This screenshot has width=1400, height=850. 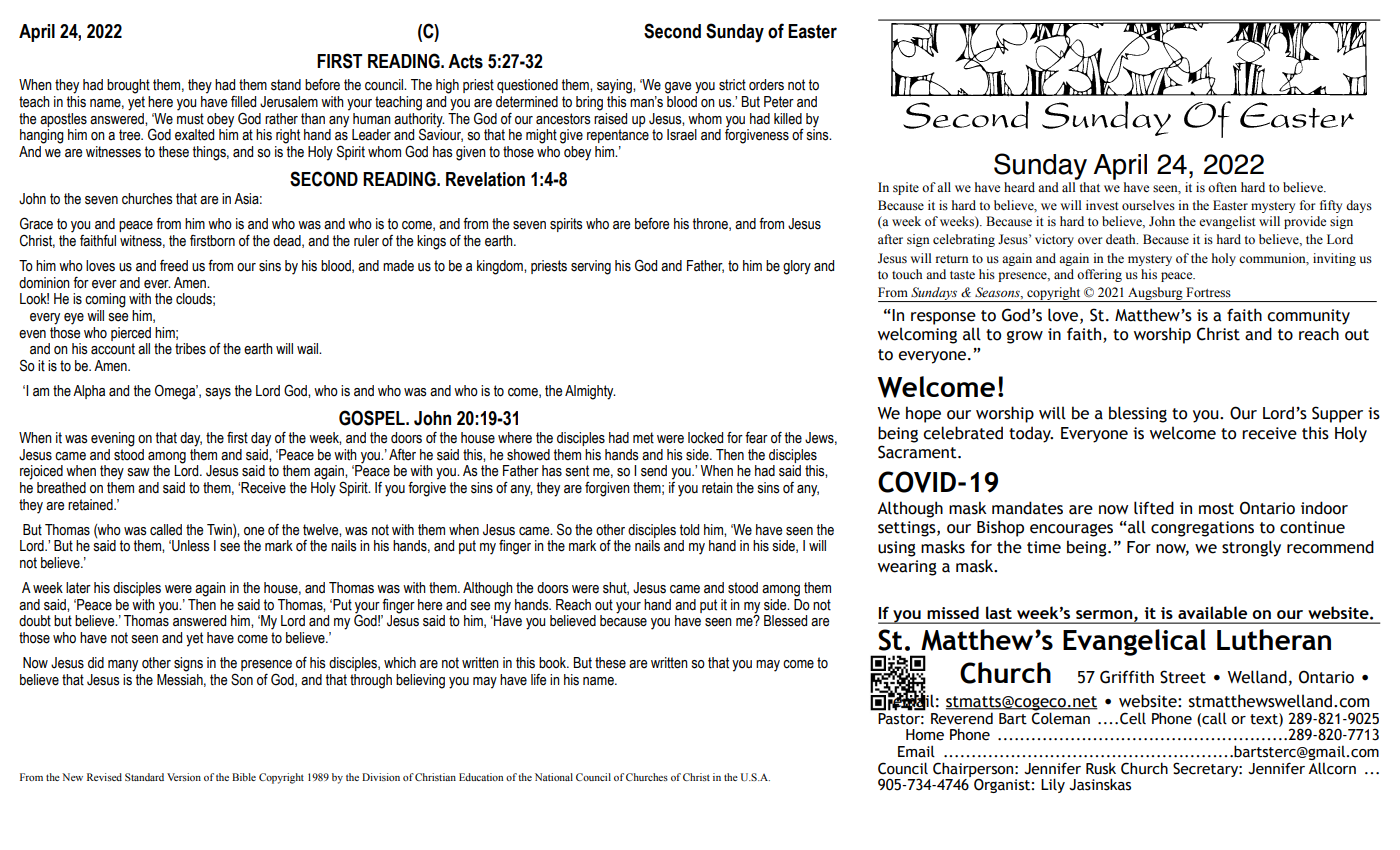 What do you see at coordinates (1202, 529) in the screenshot?
I see `congregations` at bounding box center [1202, 529].
